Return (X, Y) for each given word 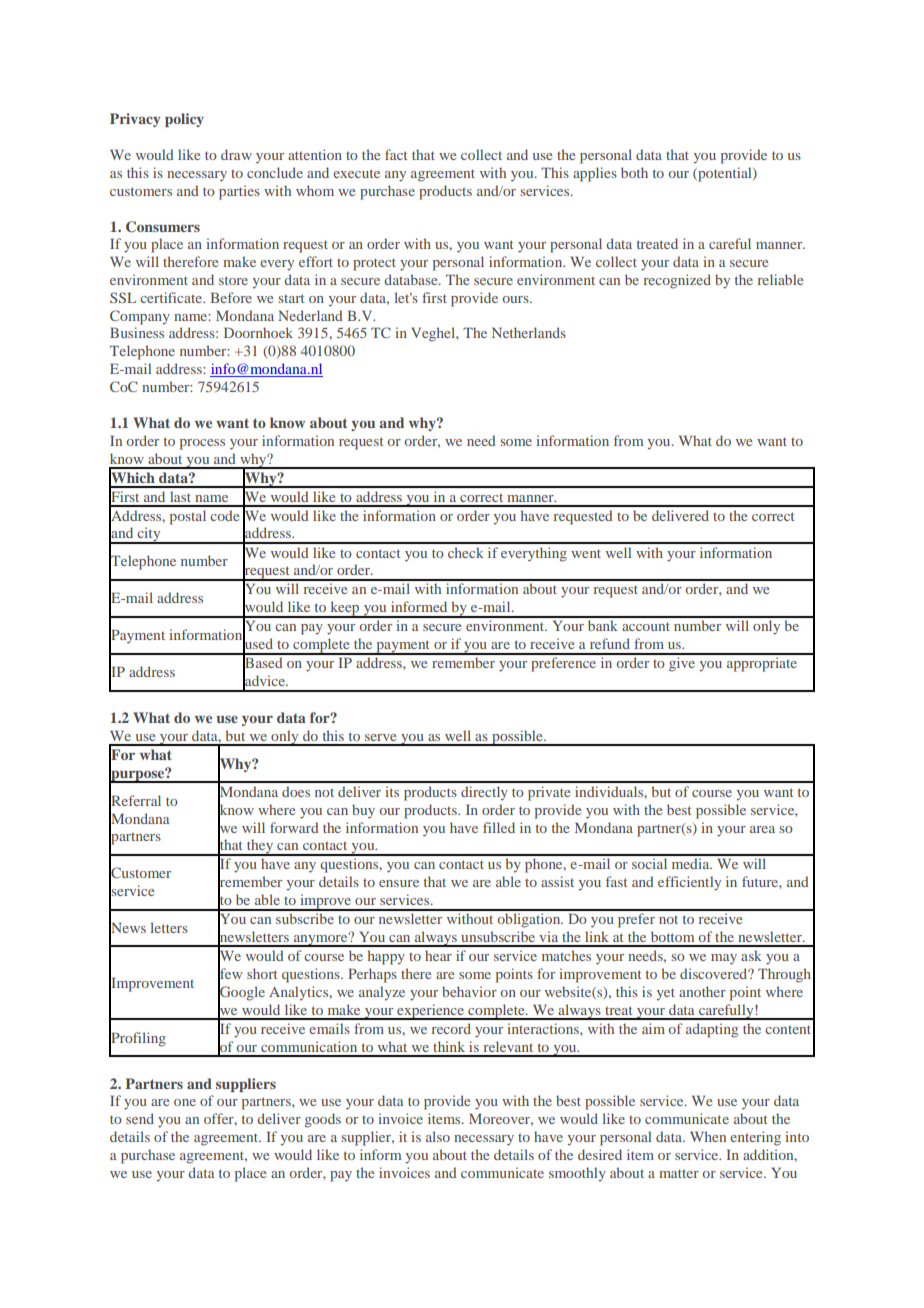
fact (396, 154)
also (438, 1136)
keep (345, 609)
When (708, 1136)
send (140, 1118)
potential (725, 174)
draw (236, 154)
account (646, 626)
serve (380, 737)
